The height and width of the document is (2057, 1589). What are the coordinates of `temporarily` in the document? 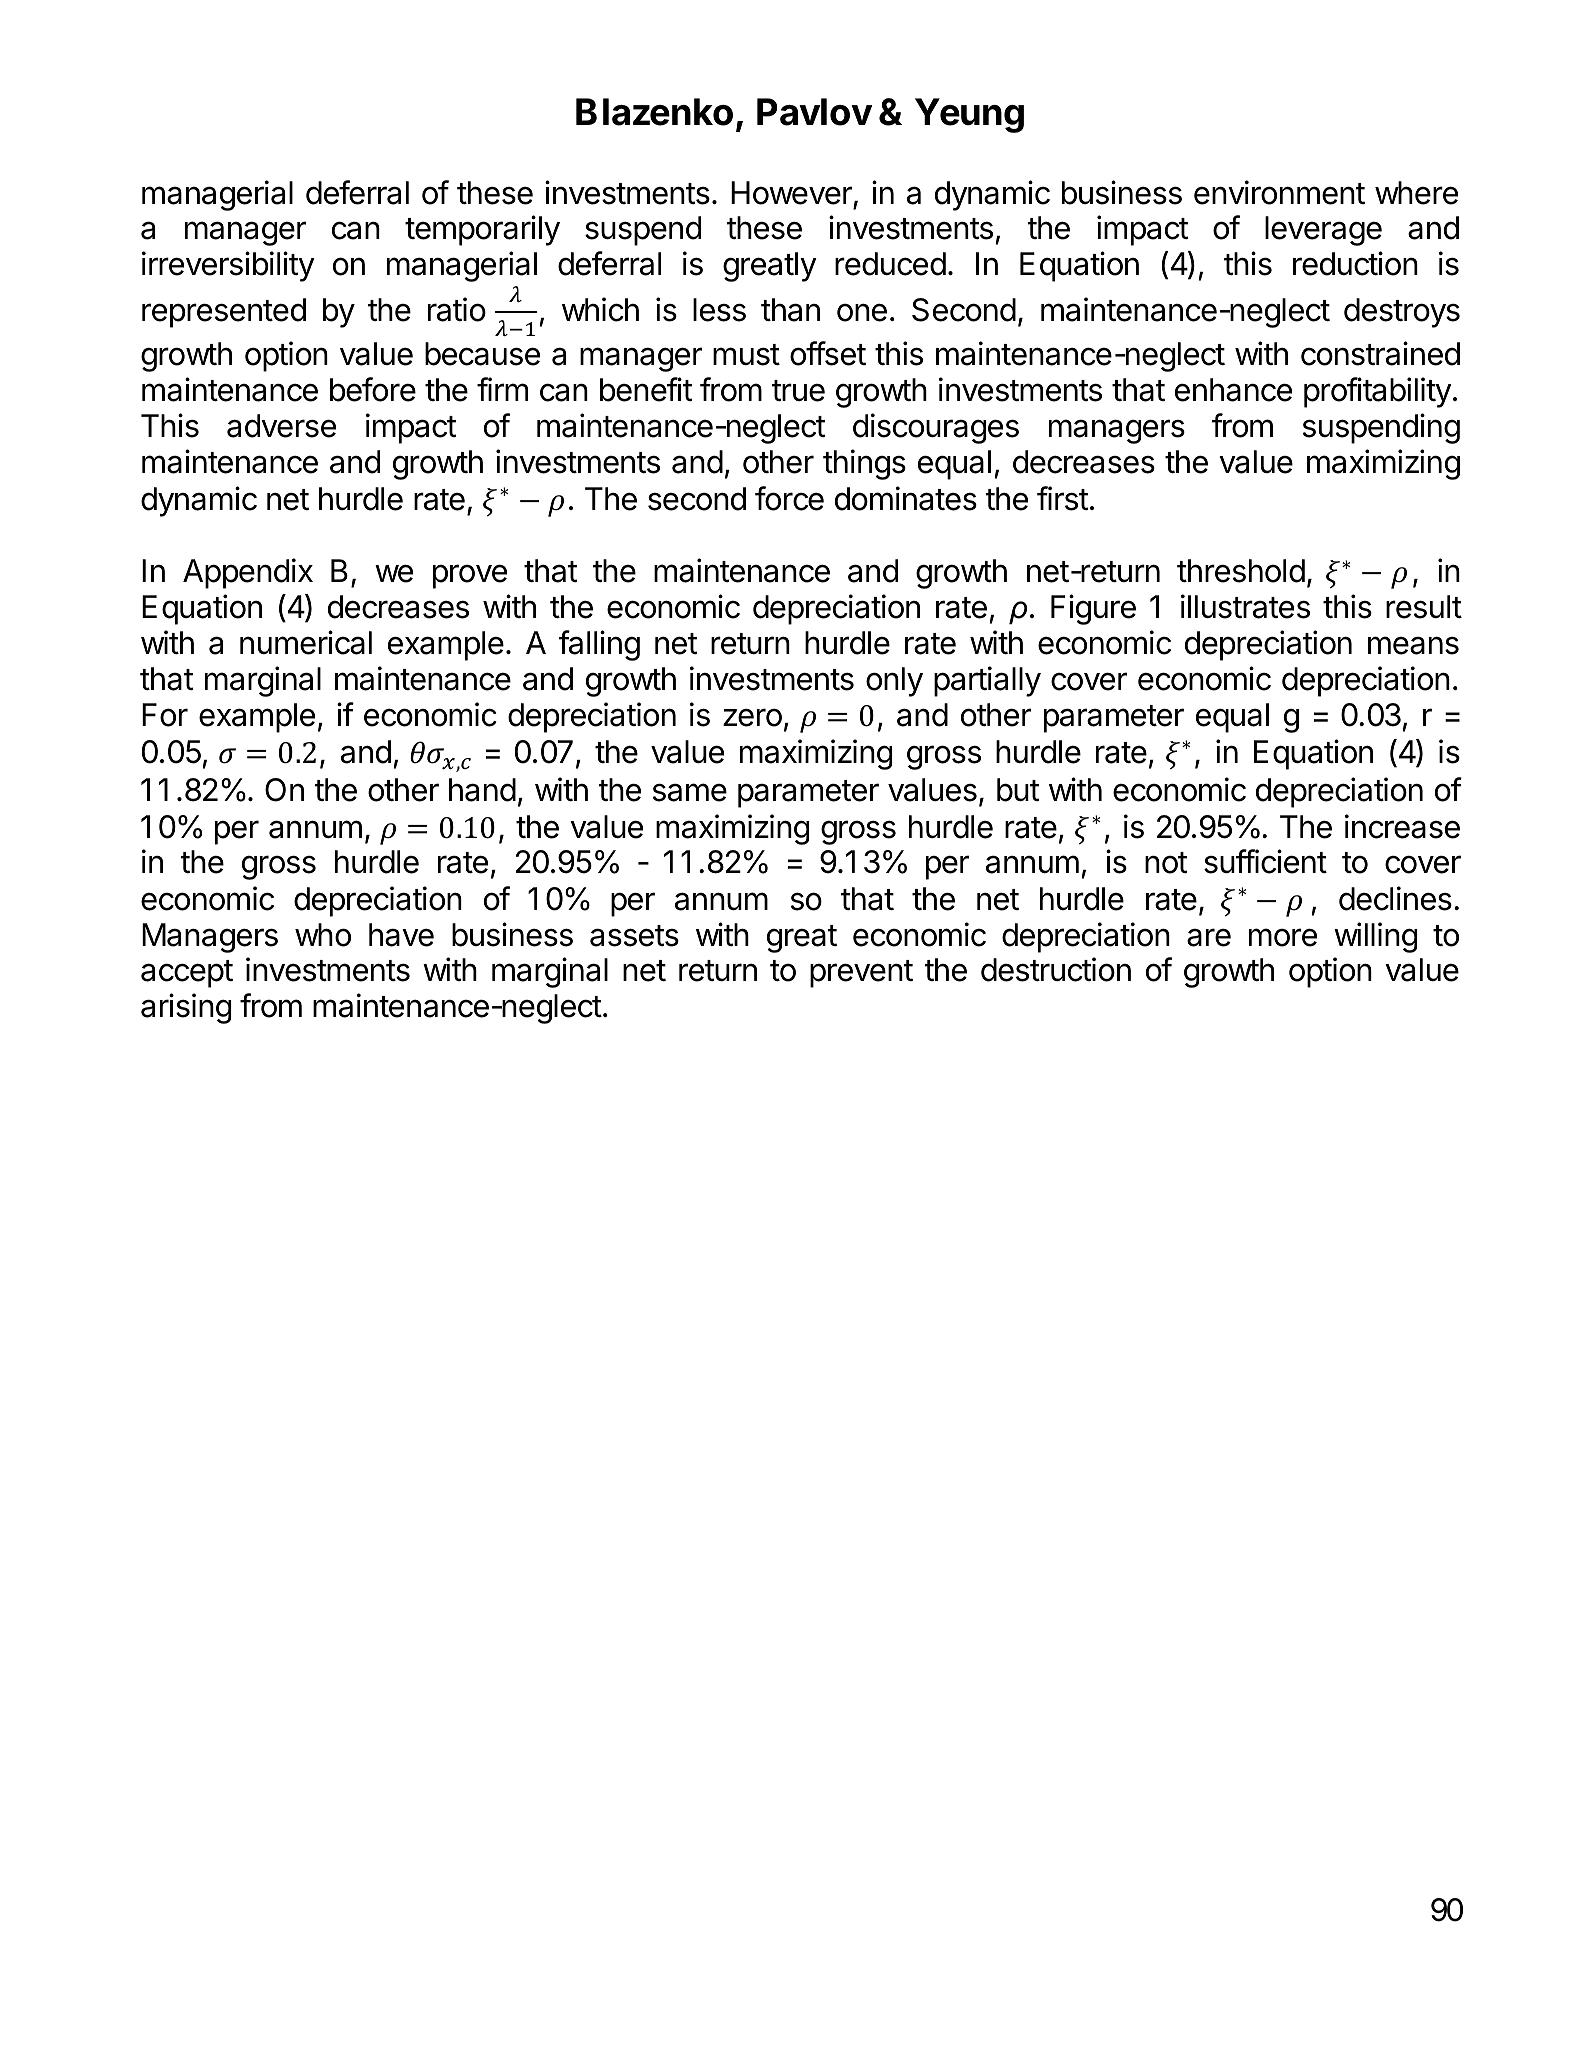 It's located at (482, 230).
